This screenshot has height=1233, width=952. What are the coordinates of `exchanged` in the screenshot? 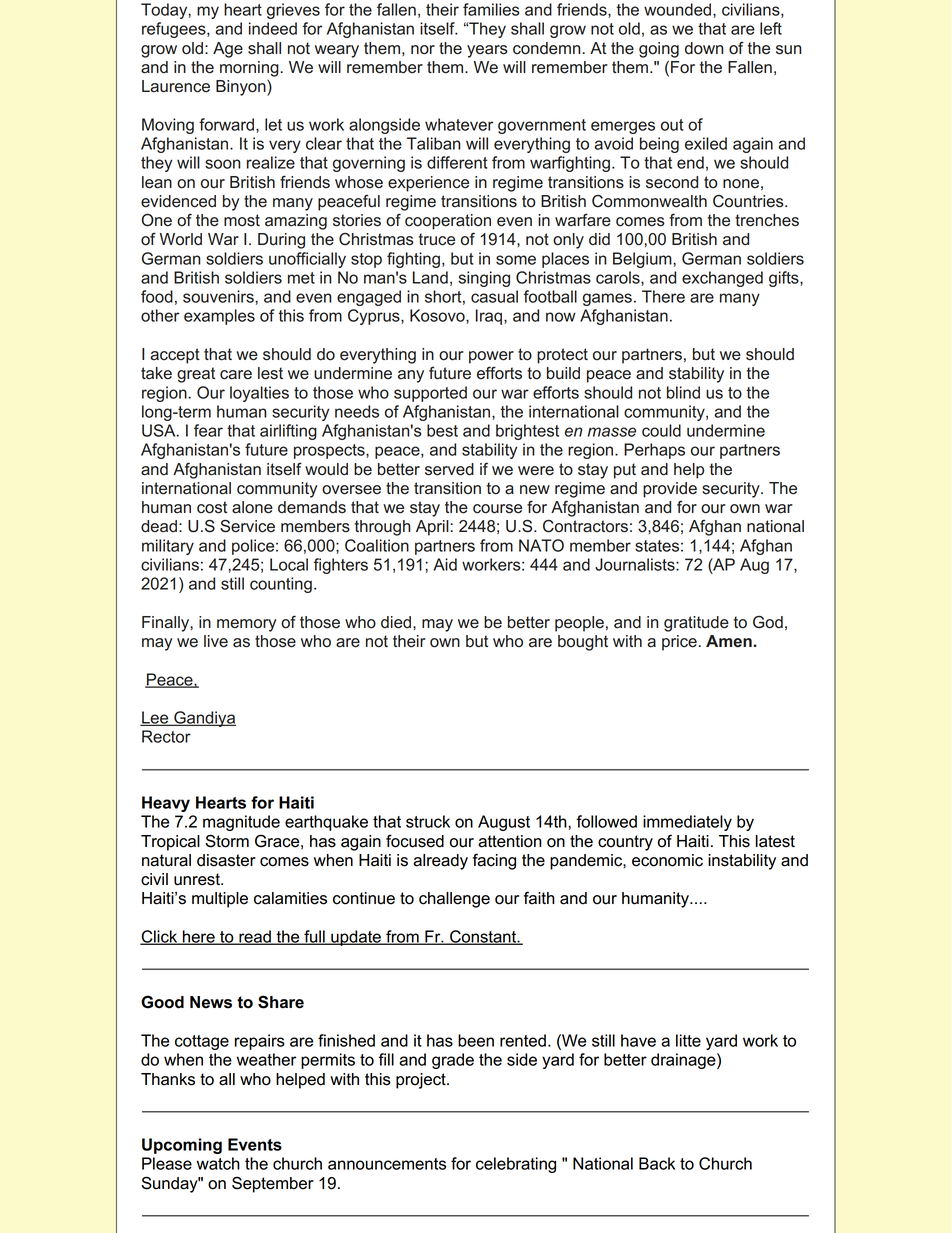 It's located at (722, 279).
